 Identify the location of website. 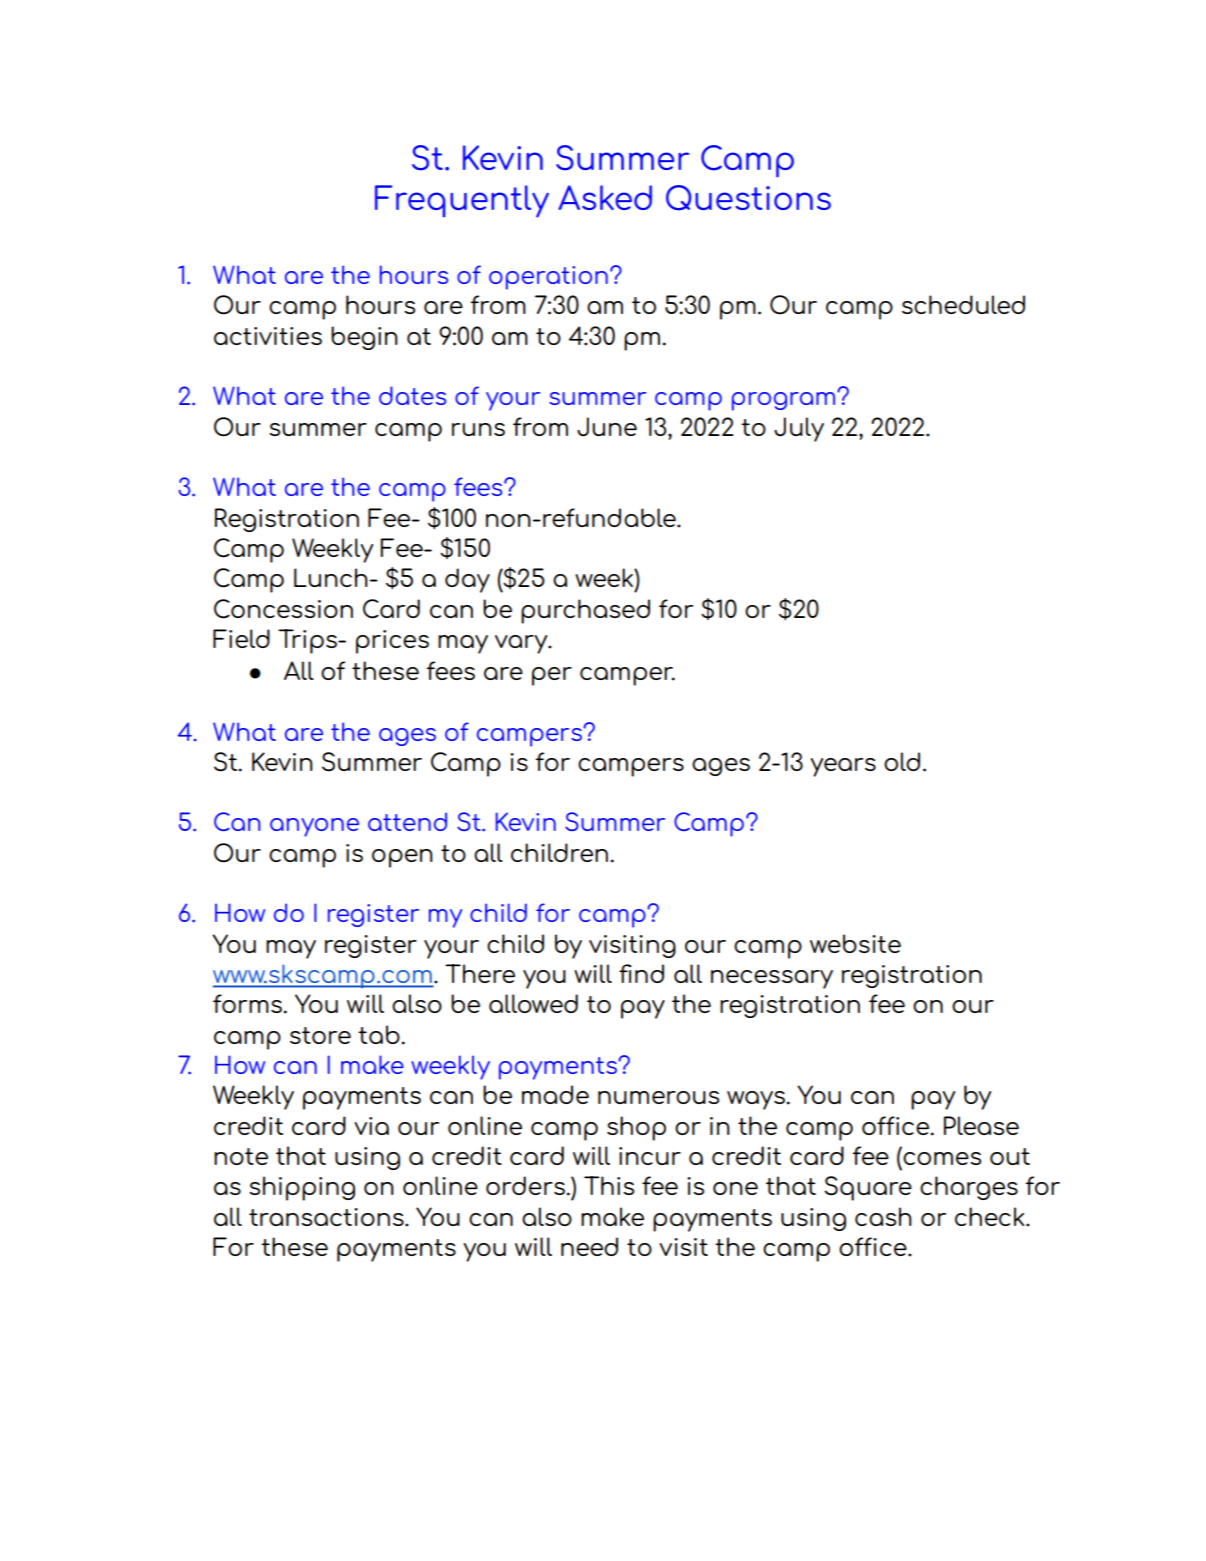
(855, 943).
